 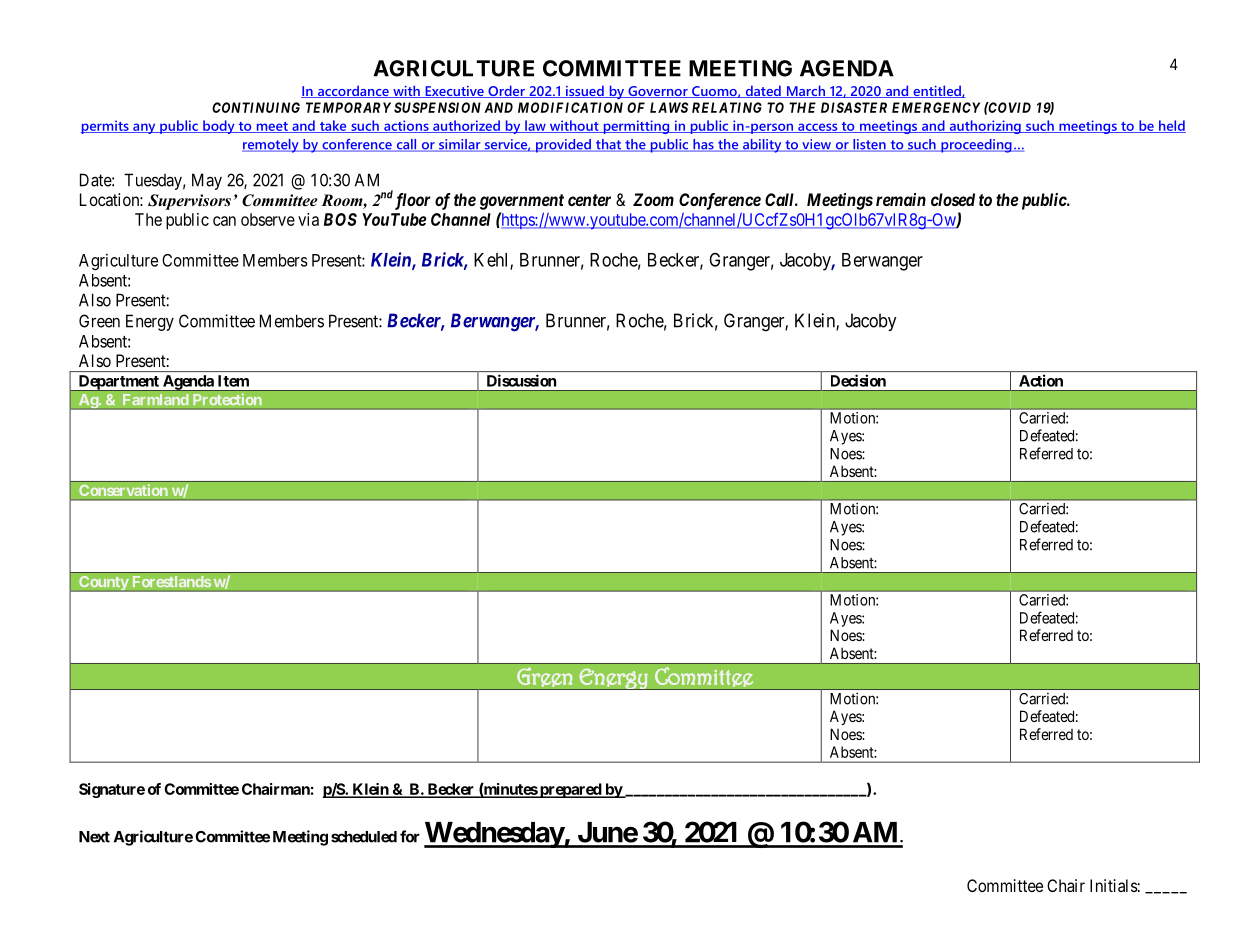 I want to click on prepared, so click(x=570, y=790).
